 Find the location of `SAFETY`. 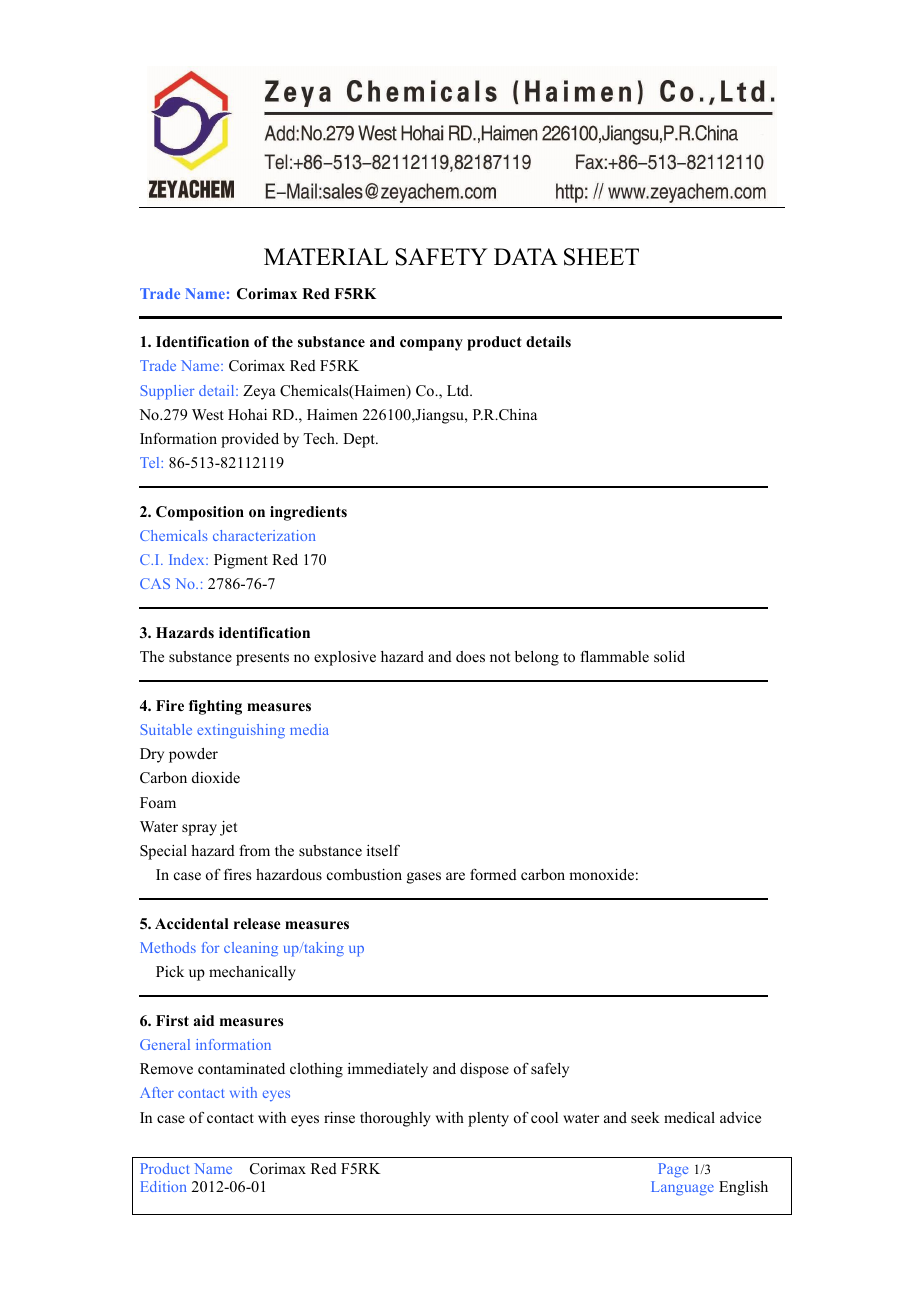

SAFETY is located at coordinates (442, 257).
